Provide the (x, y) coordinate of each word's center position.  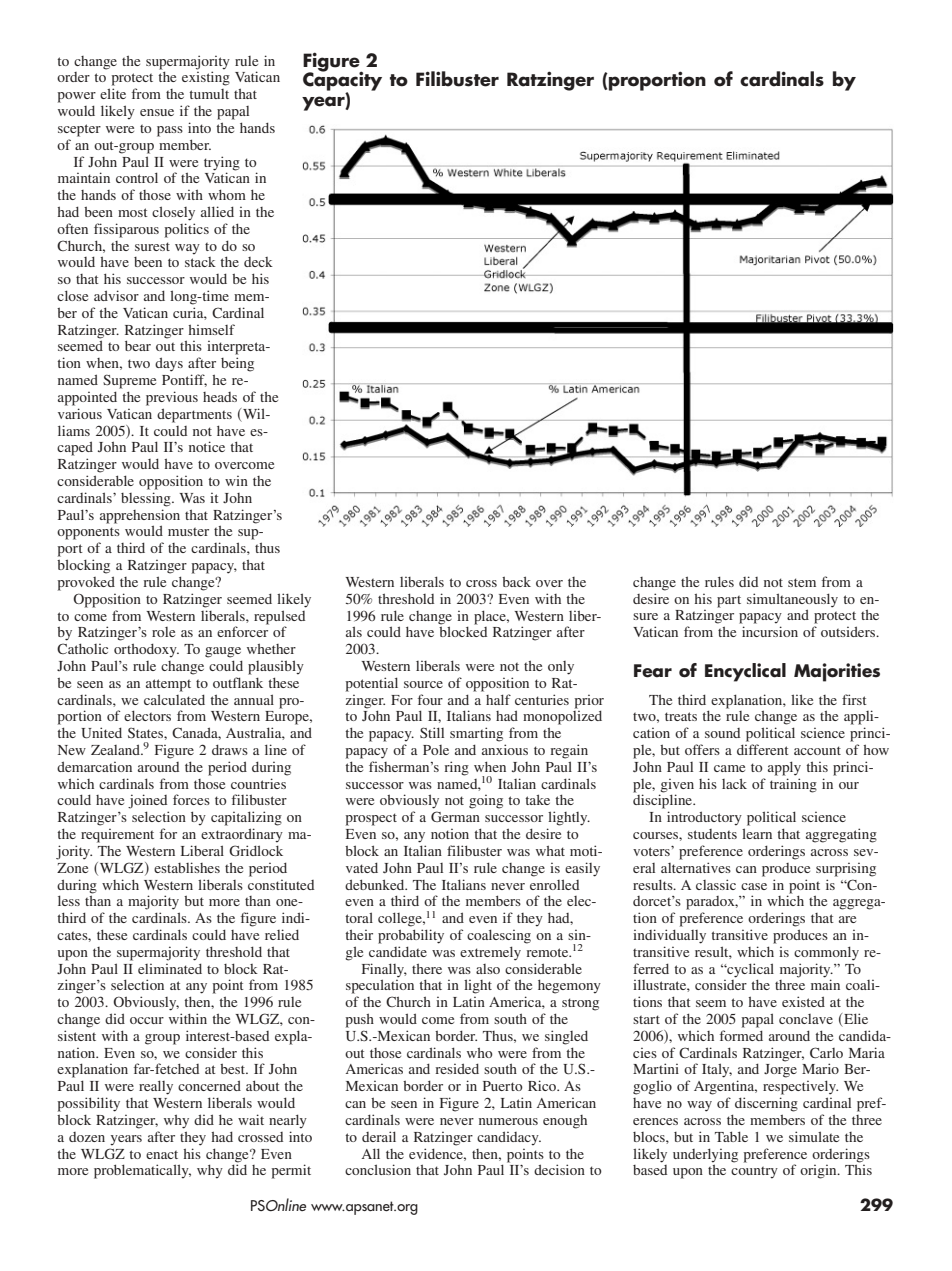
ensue (157, 112)
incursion (770, 631)
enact (162, 1154)
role (163, 632)
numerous (508, 1121)
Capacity (342, 81)
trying (222, 163)
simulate (814, 1136)
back (516, 581)
